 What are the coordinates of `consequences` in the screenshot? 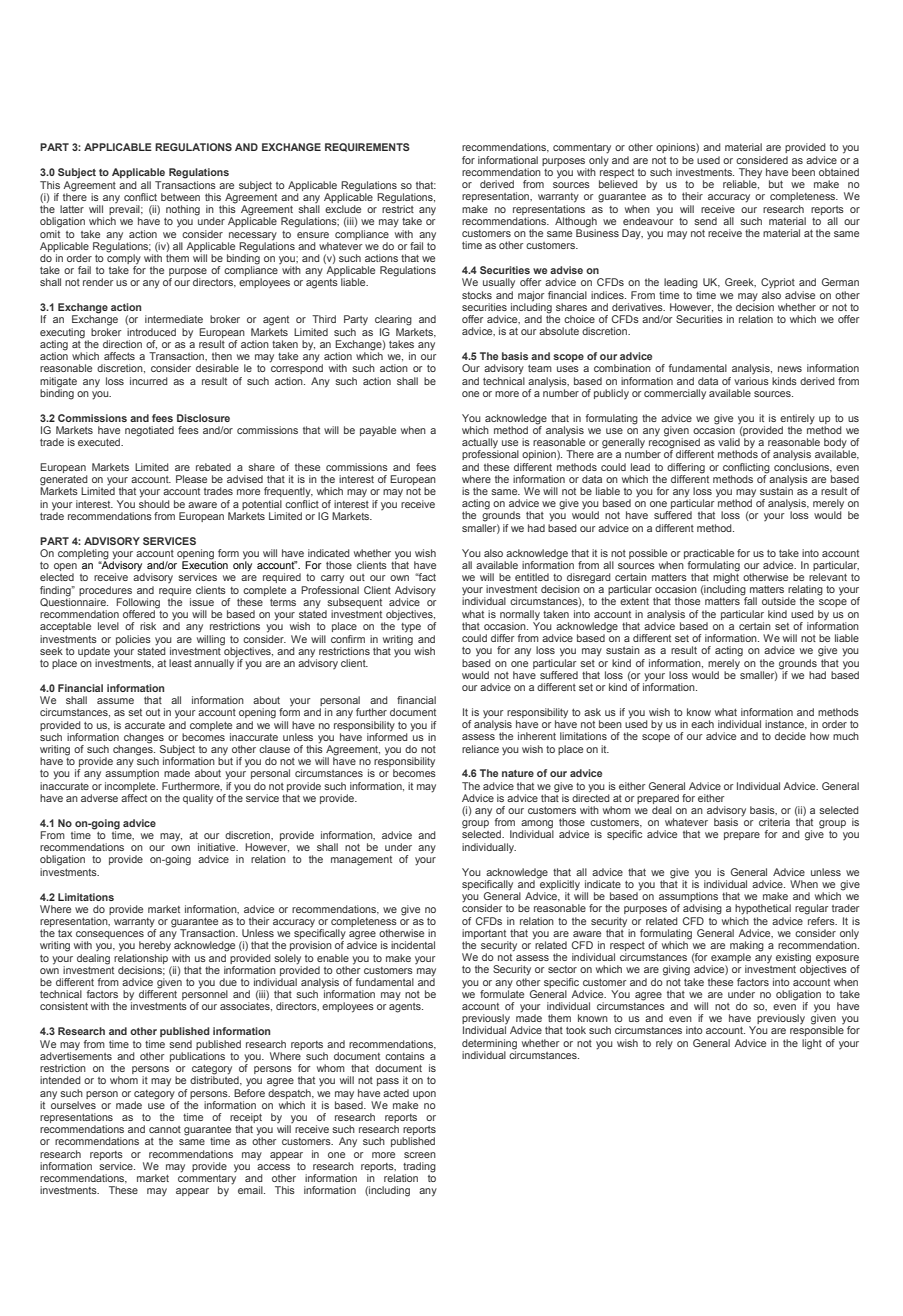 It's located at (110, 936).
